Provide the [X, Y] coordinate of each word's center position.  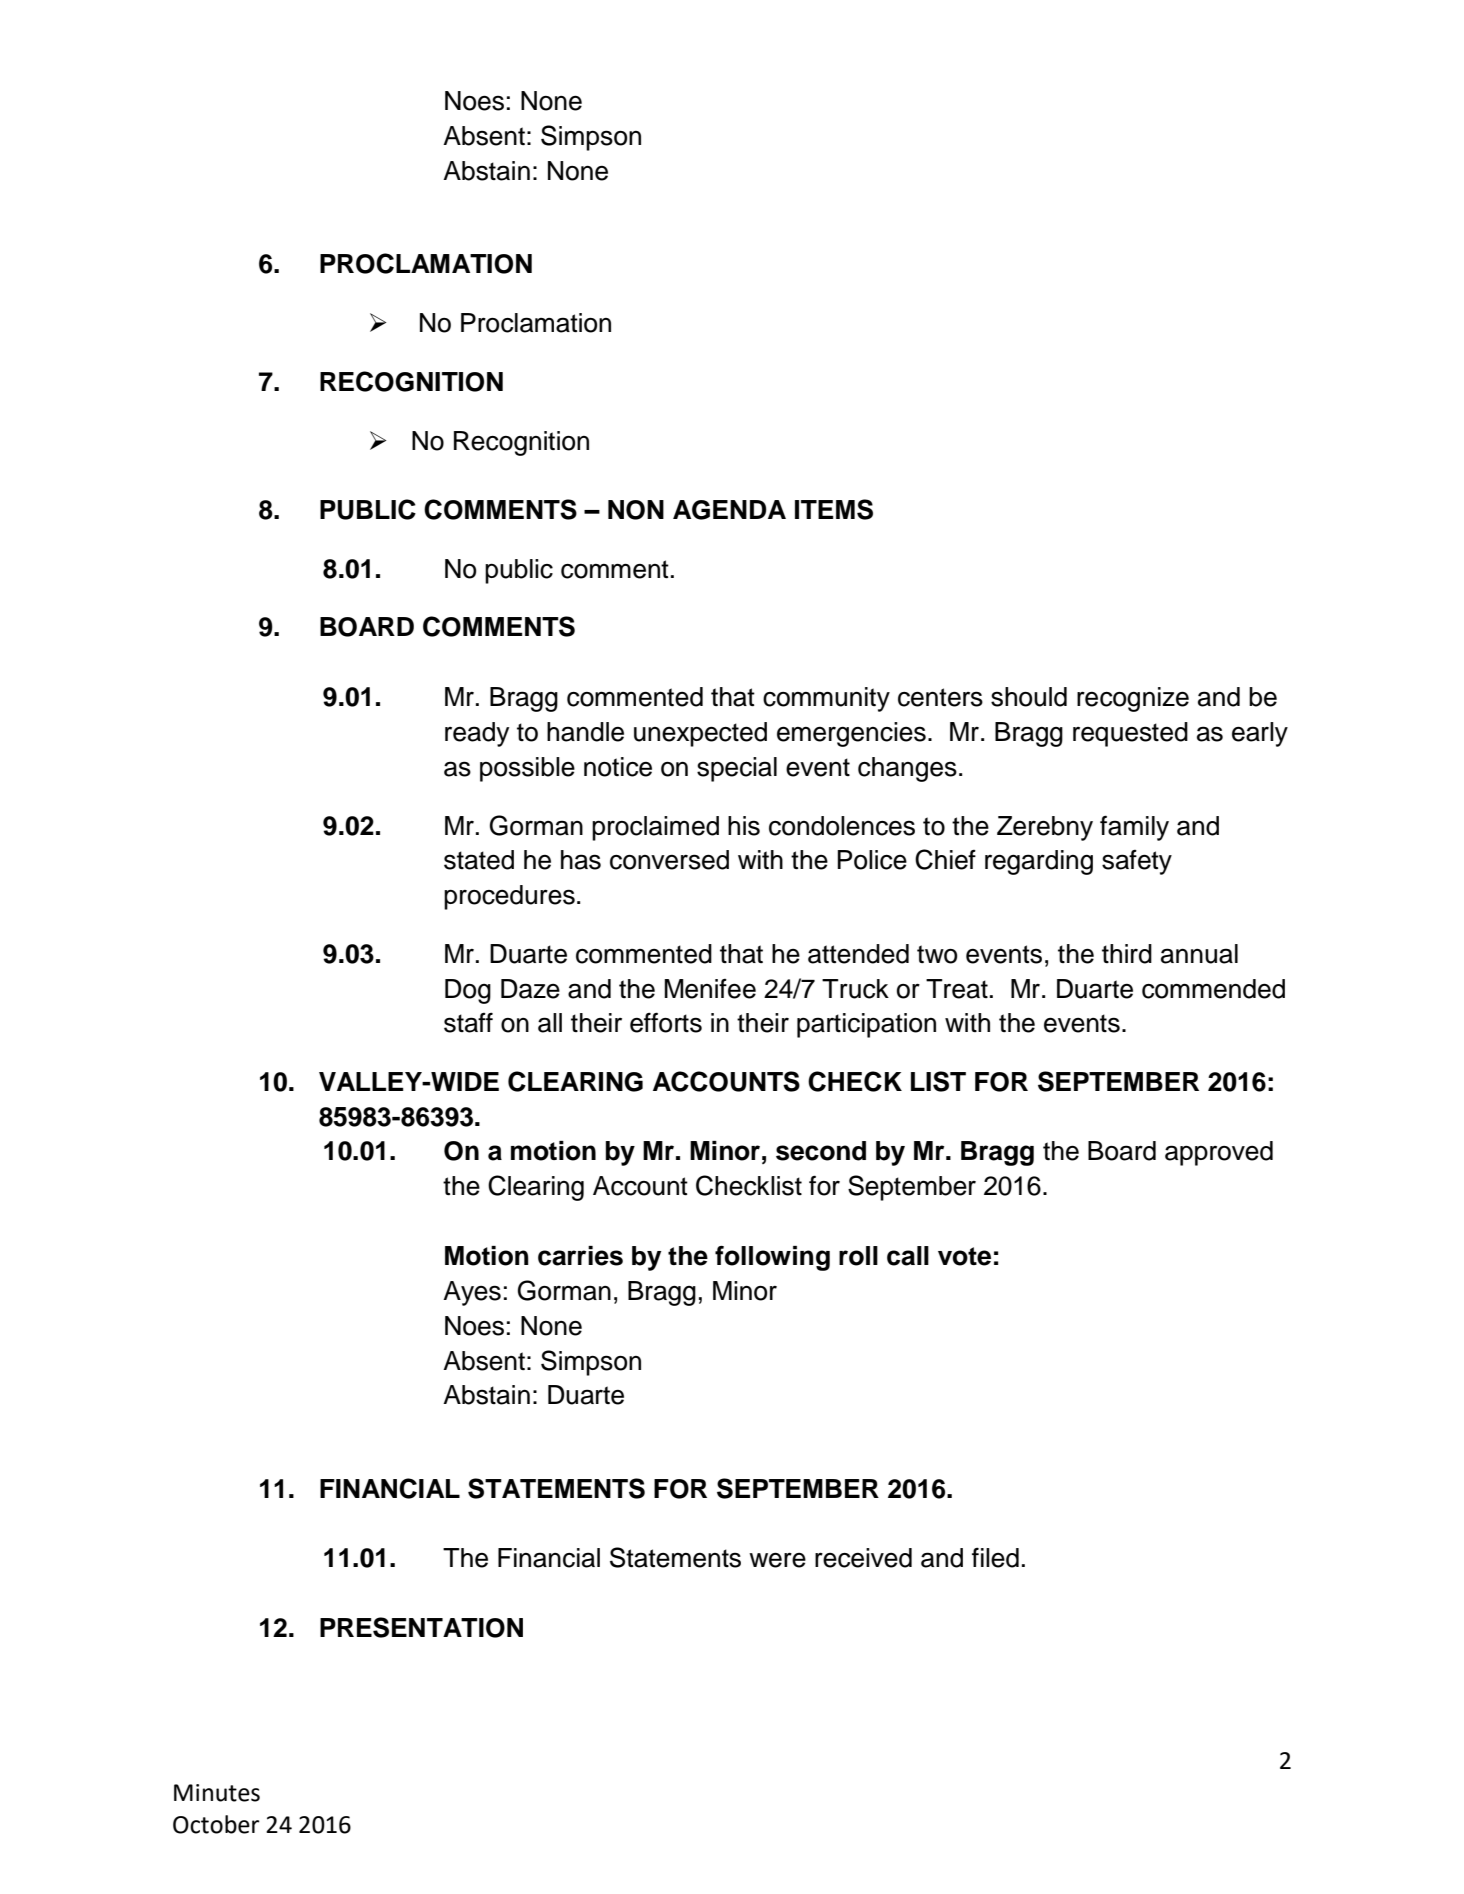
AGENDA [729, 510]
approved [1219, 1153]
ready [477, 734]
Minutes [217, 1793]
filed [995, 1557]
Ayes [472, 1293]
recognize [1133, 699]
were [777, 1560]
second [821, 1151]
